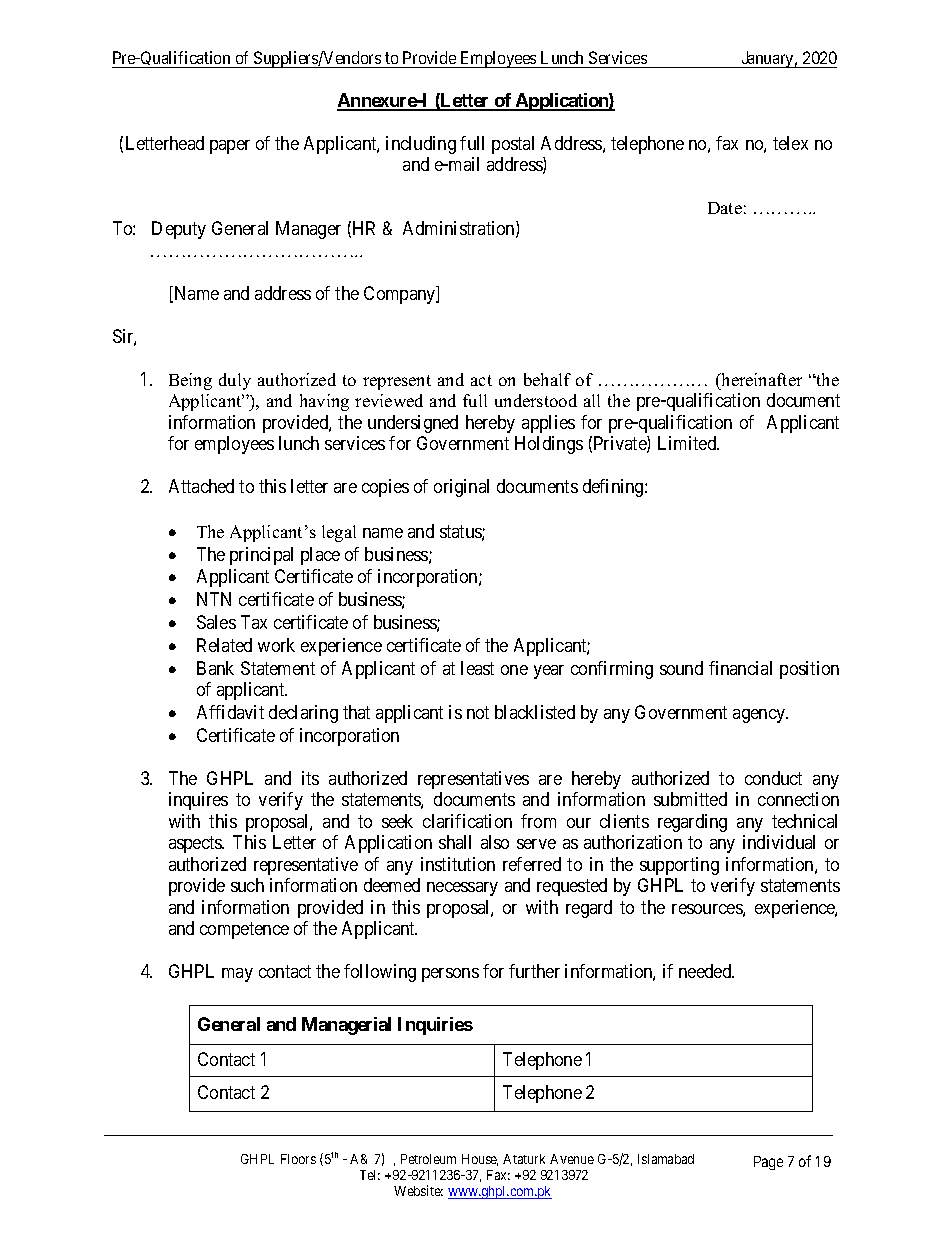  I want to click on Floors, so click(298, 1159).
